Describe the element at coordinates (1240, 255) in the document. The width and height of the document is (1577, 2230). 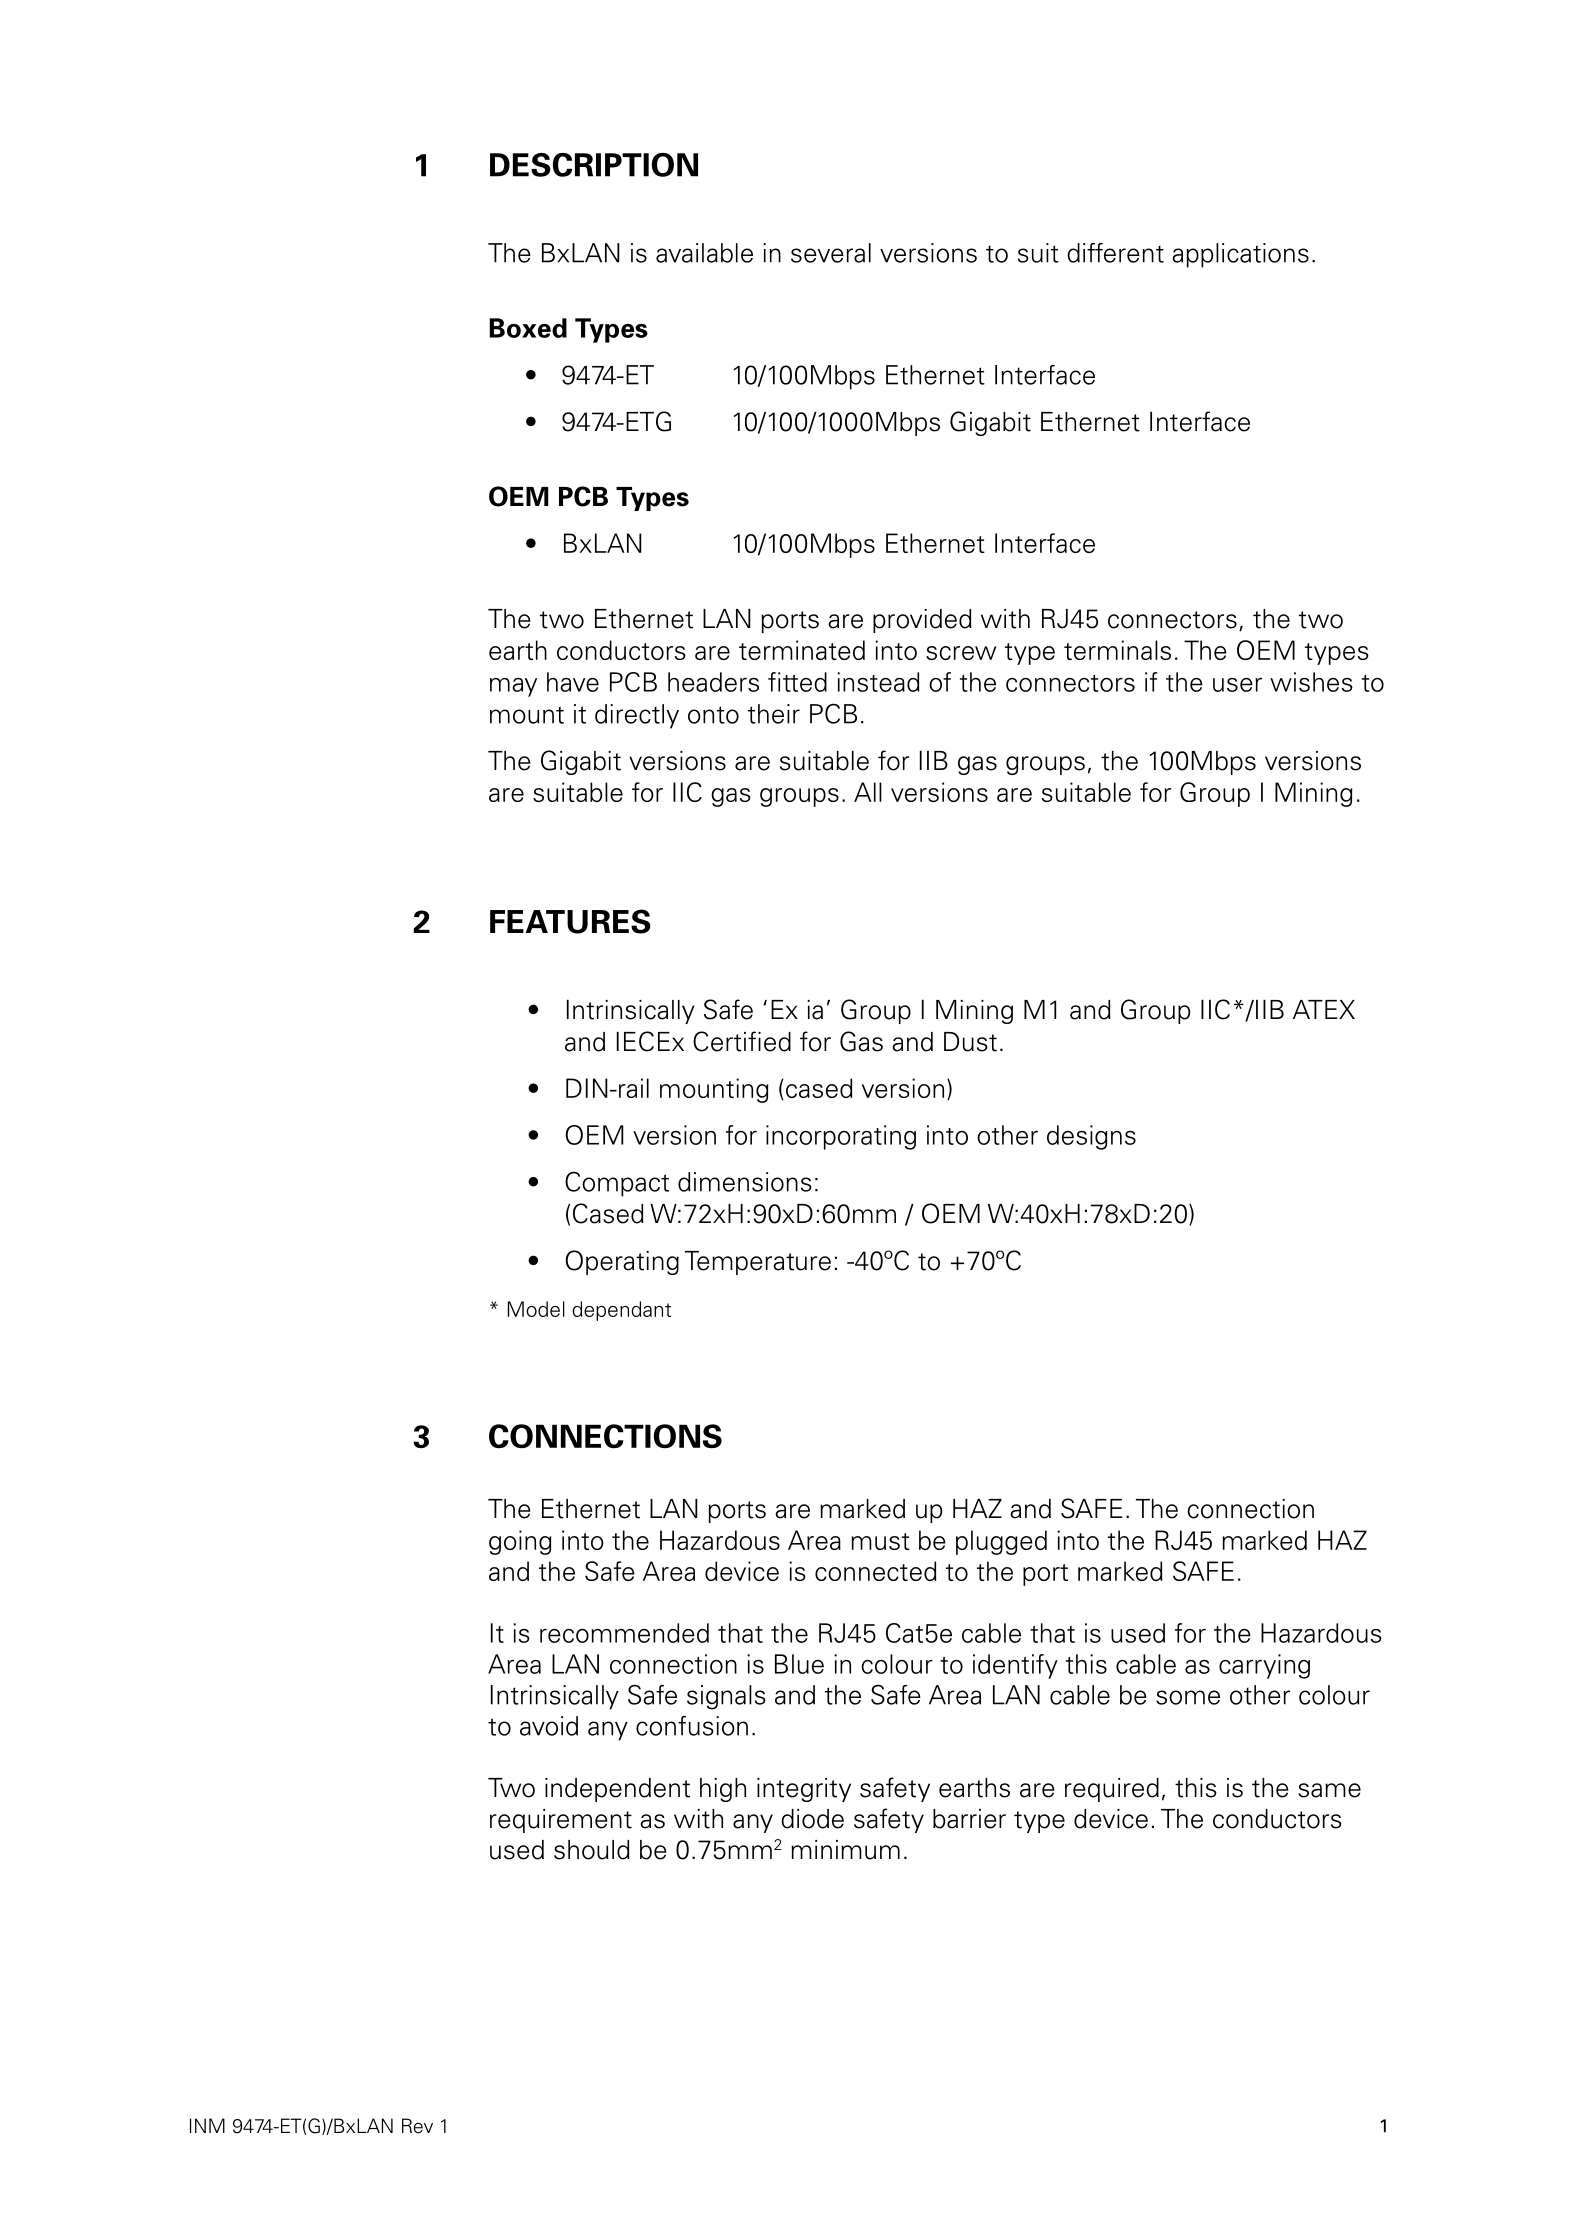
I see `applications` at that location.
